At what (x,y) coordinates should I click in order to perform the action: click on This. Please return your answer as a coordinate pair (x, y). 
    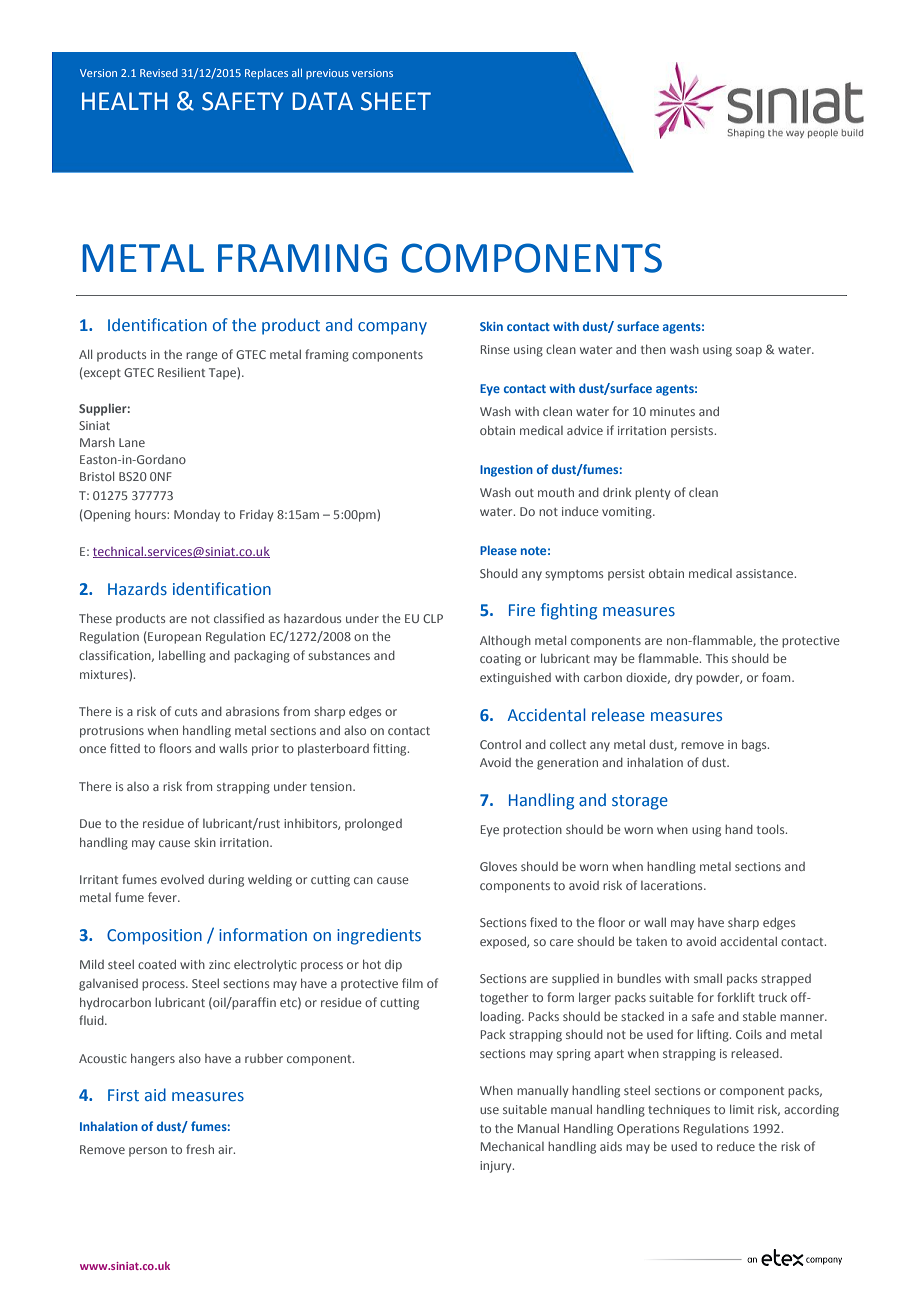
    Looking at the image, I should click on (717, 658).
